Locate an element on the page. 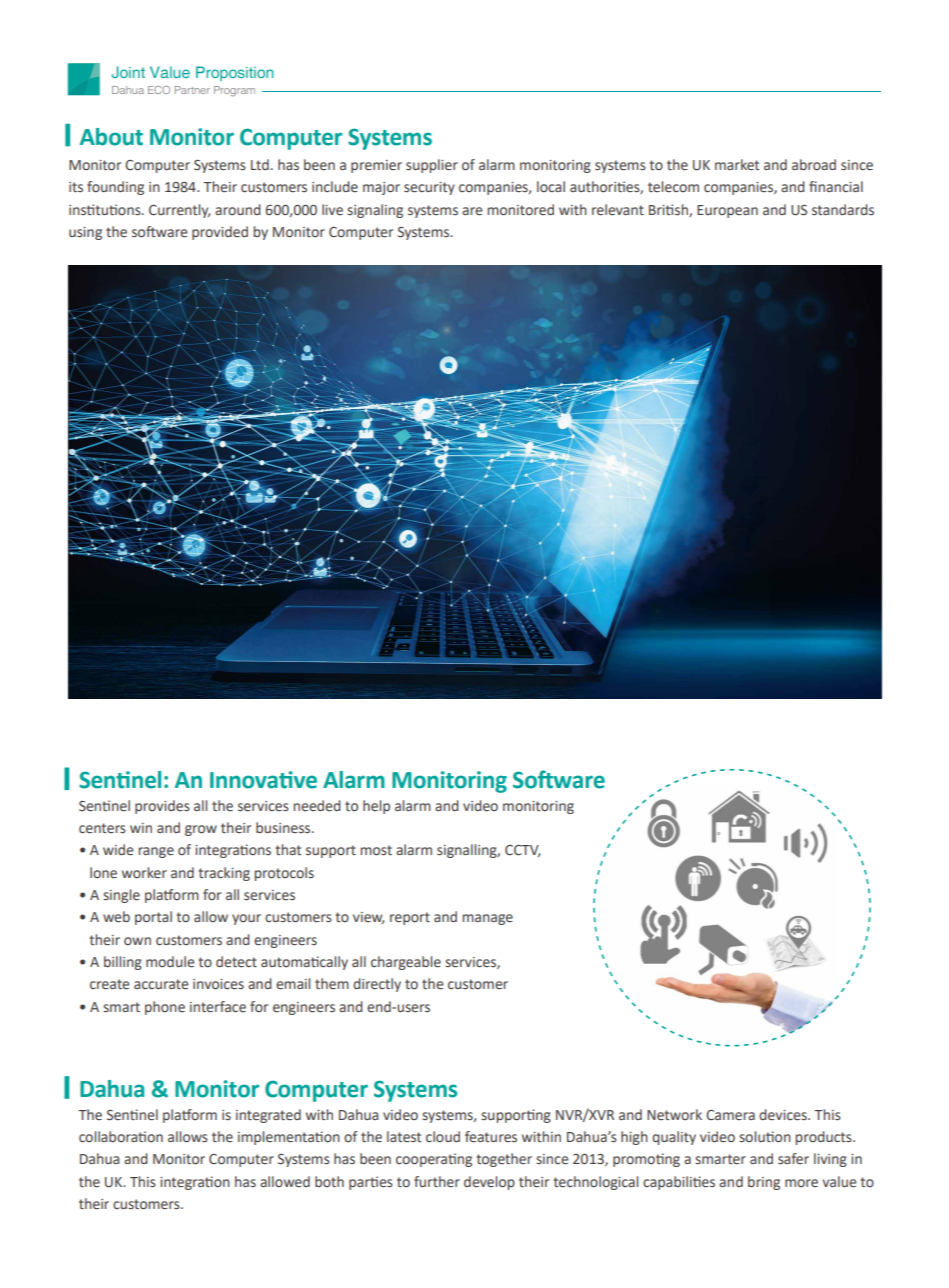 This image has height=1288, width=949. CCTV is located at coordinates (522, 851).
